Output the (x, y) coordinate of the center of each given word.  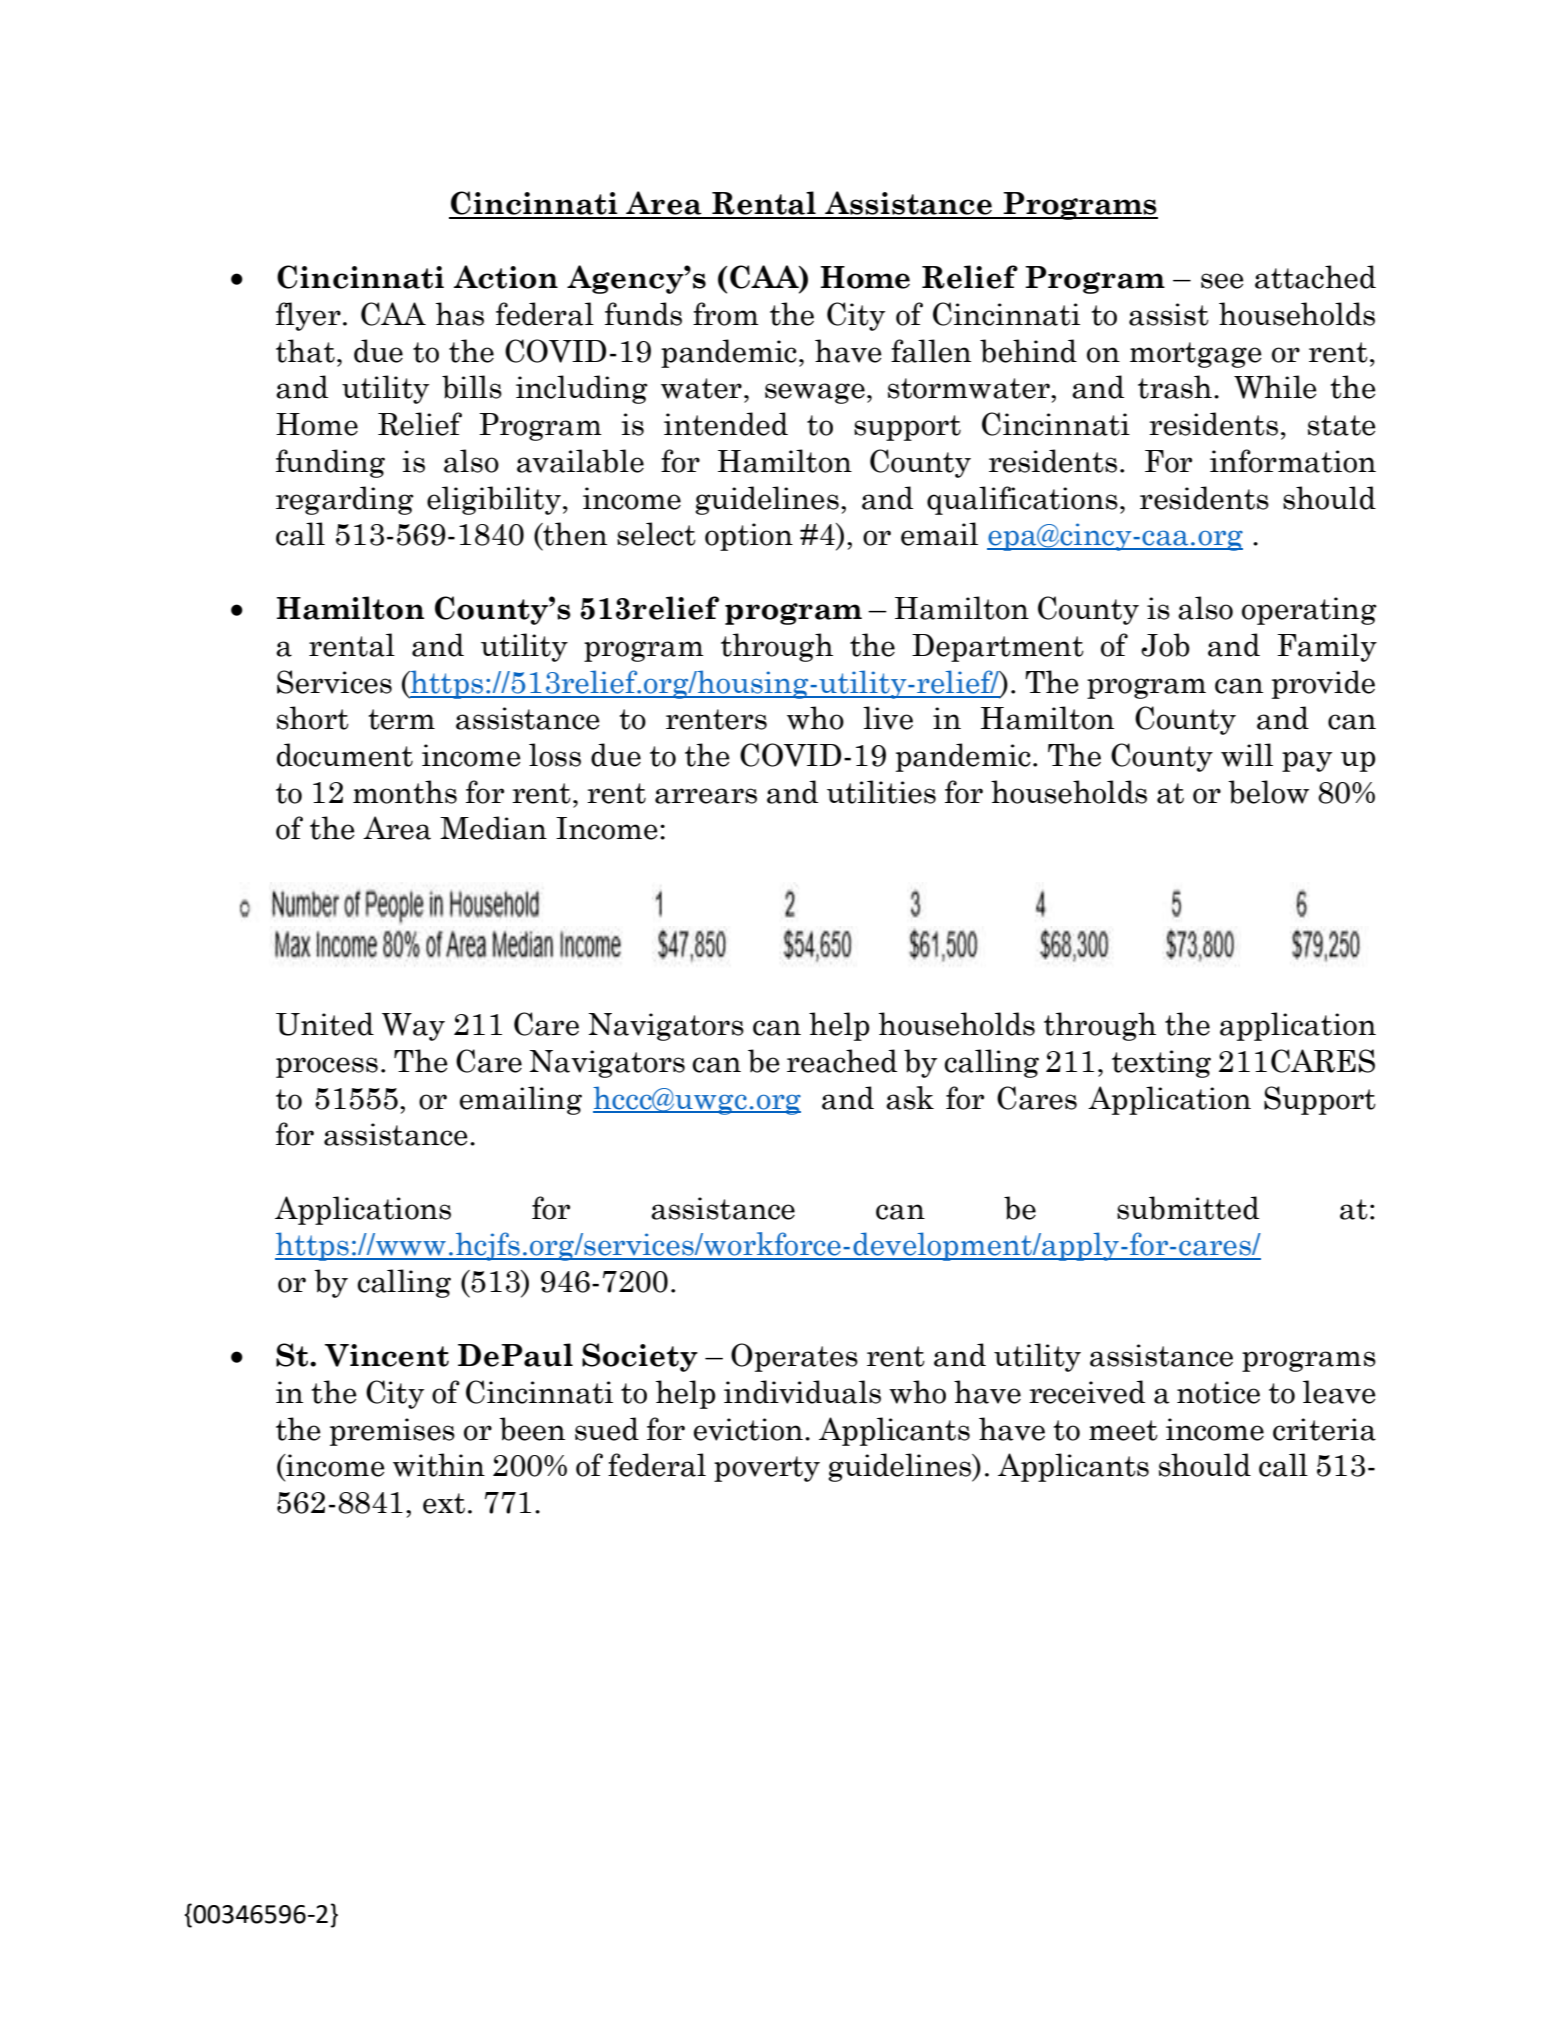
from (726, 314)
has (460, 314)
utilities (881, 792)
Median (493, 828)
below (1268, 792)
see (1222, 281)
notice (1218, 1392)
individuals (802, 1392)
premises (392, 1432)
